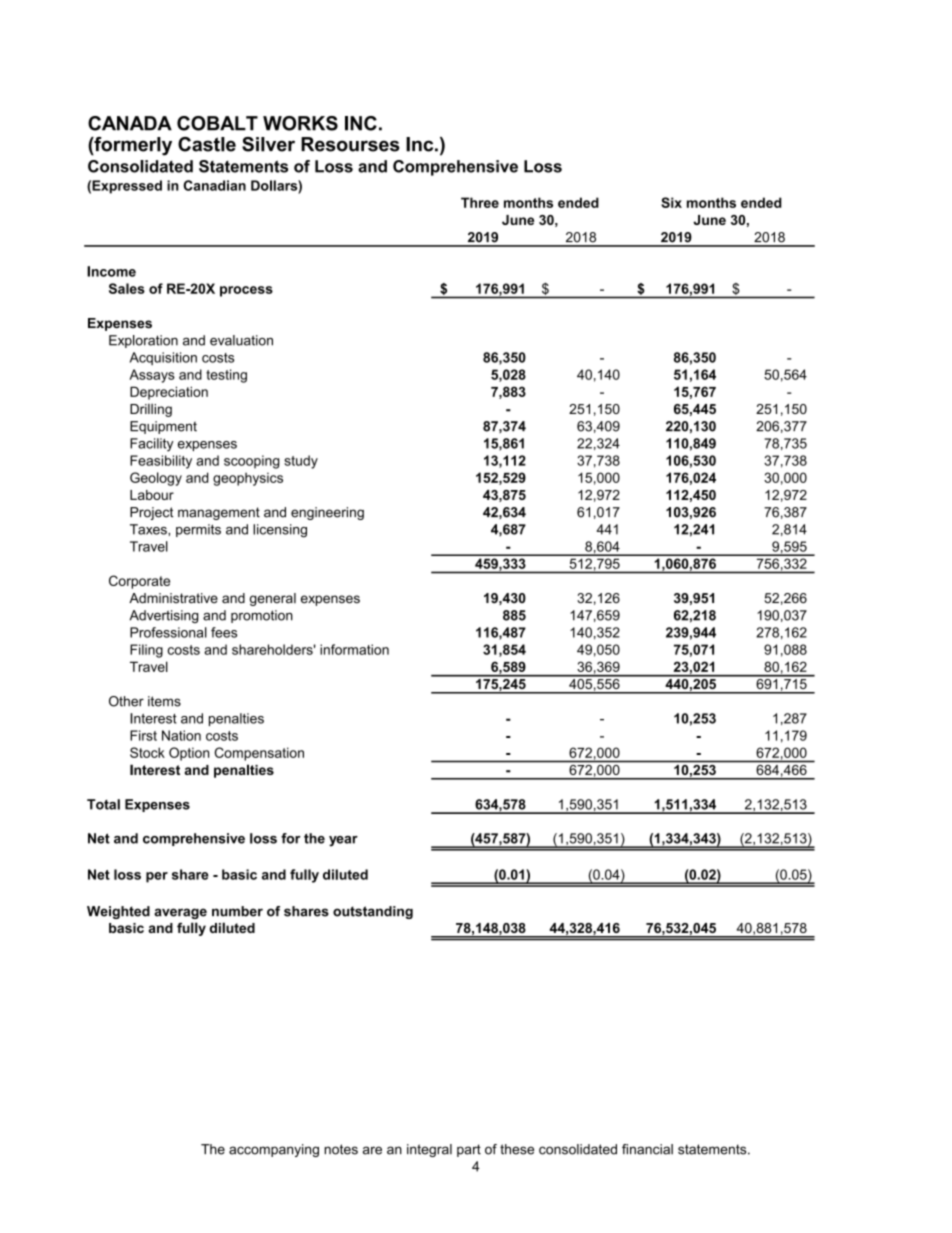 The height and width of the image is (1233, 952). Describe the element at coordinates (429, 1150) in the image. I see `integral` at that location.
